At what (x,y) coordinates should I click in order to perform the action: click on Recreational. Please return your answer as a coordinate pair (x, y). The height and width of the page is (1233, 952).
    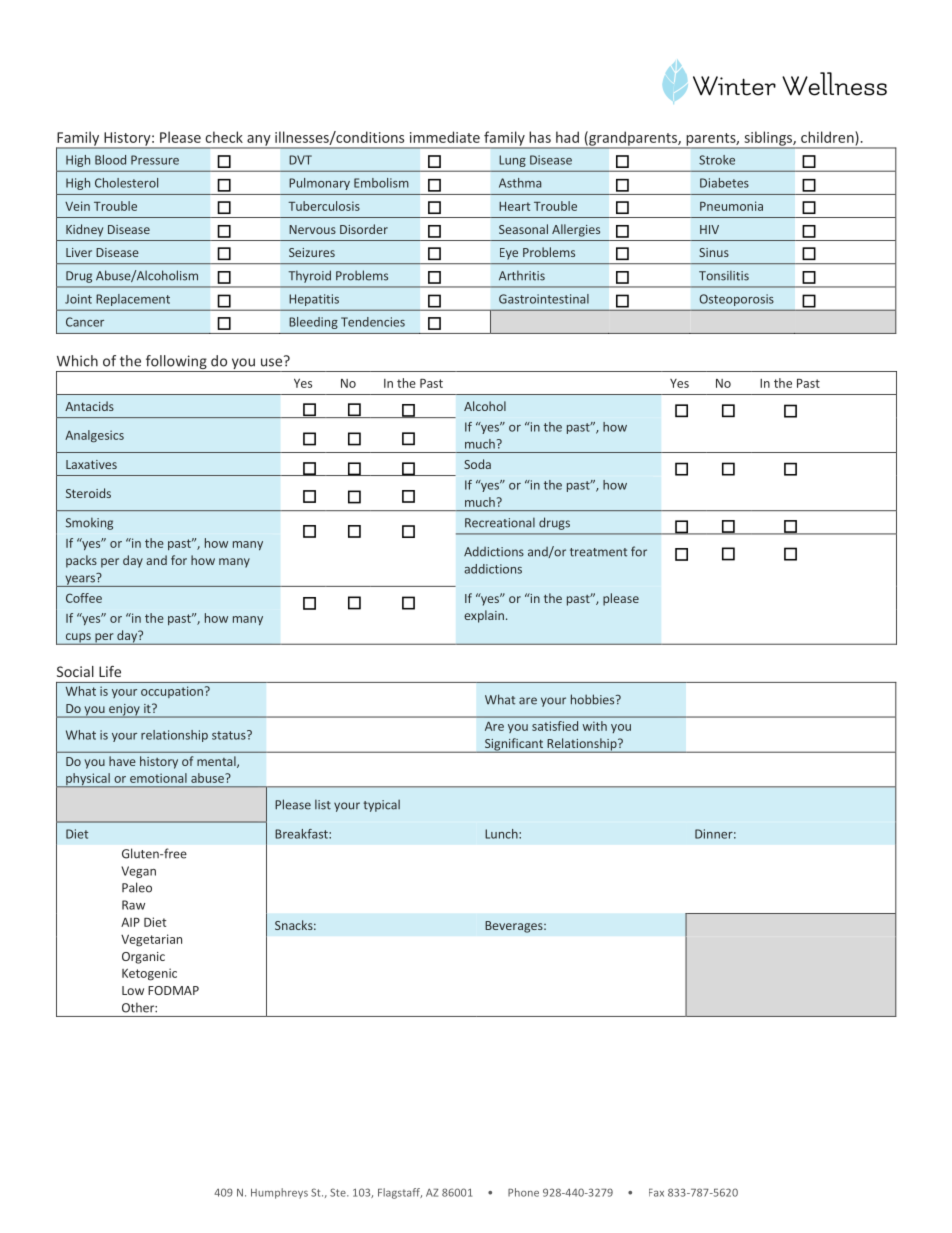
    Looking at the image, I should click on (500, 522).
